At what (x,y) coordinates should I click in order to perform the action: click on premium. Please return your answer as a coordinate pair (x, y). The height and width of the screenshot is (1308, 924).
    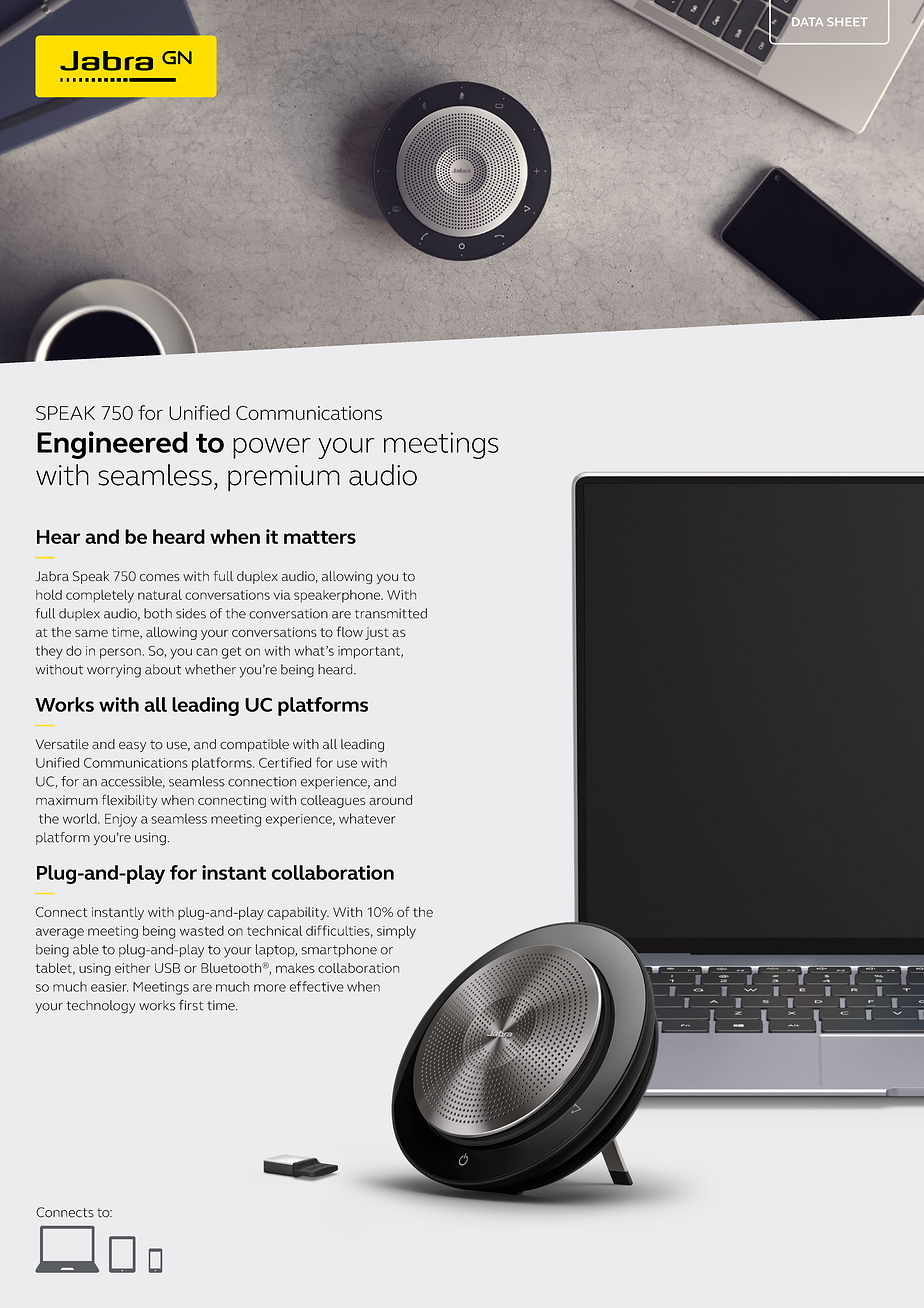
    Looking at the image, I should click on (284, 478).
